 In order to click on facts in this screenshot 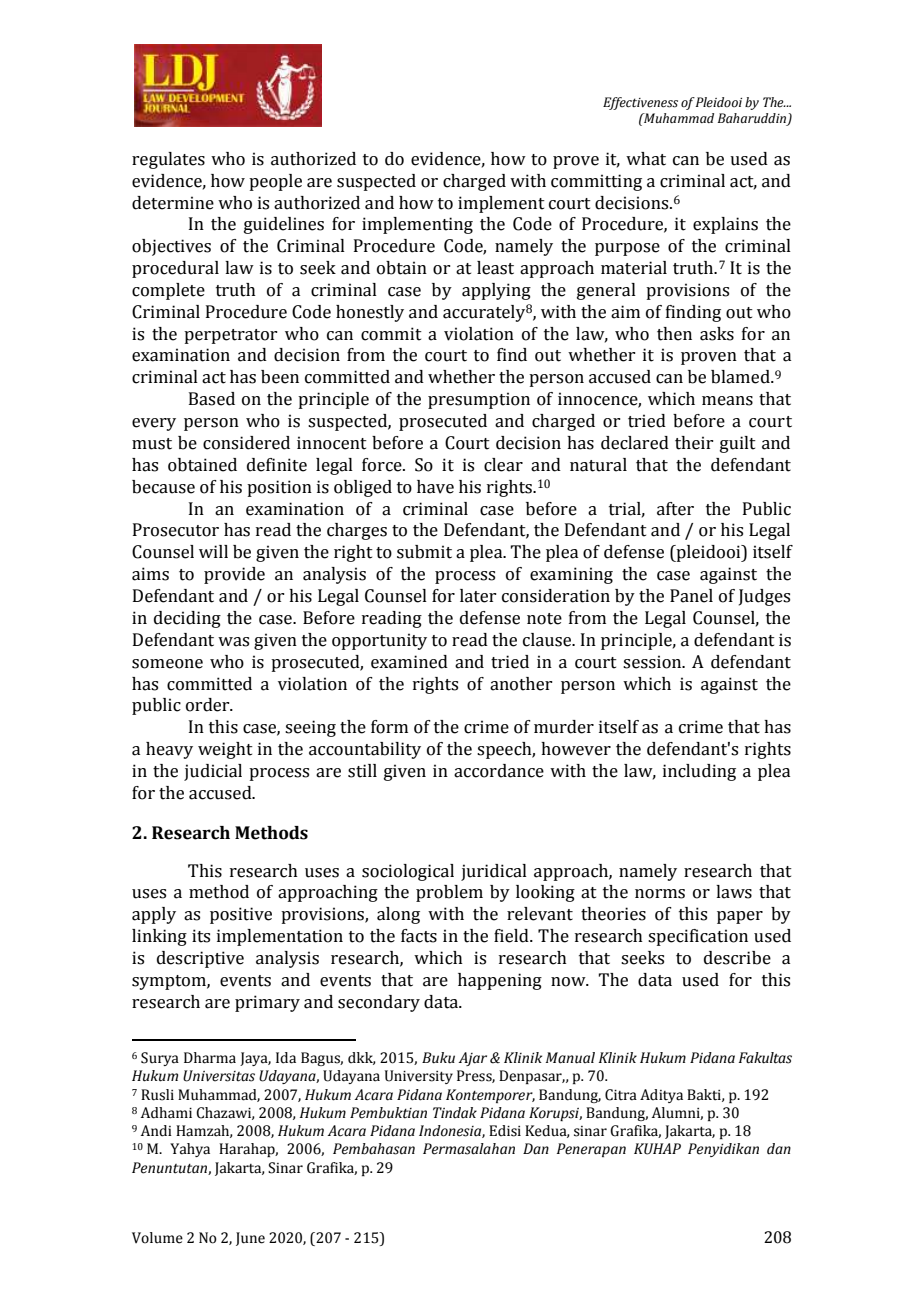, I will do `click(419, 936)`.
